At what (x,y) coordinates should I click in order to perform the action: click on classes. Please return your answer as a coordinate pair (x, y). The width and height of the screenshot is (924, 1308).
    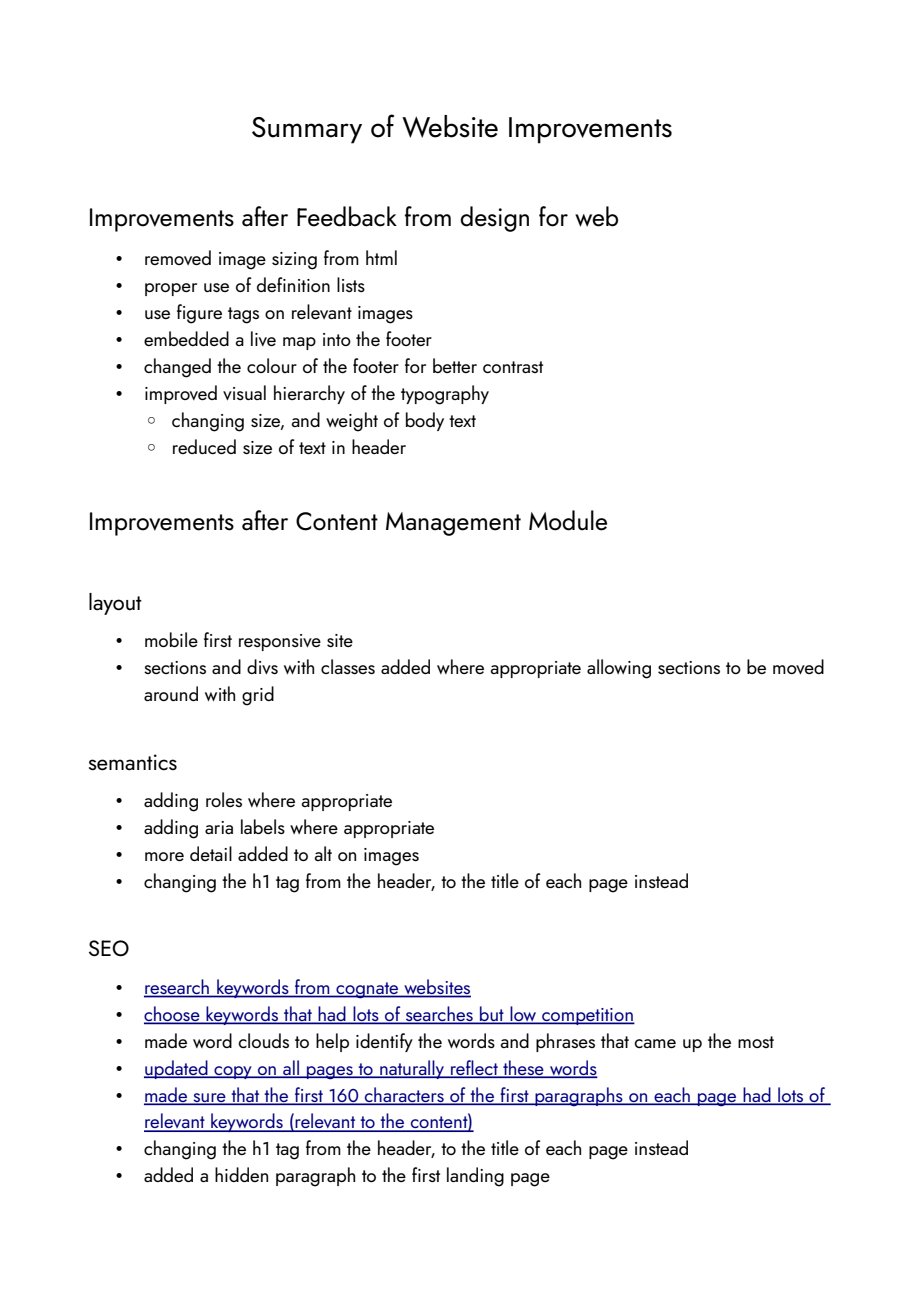
    Looking at the image, I should click on (348, 666).
